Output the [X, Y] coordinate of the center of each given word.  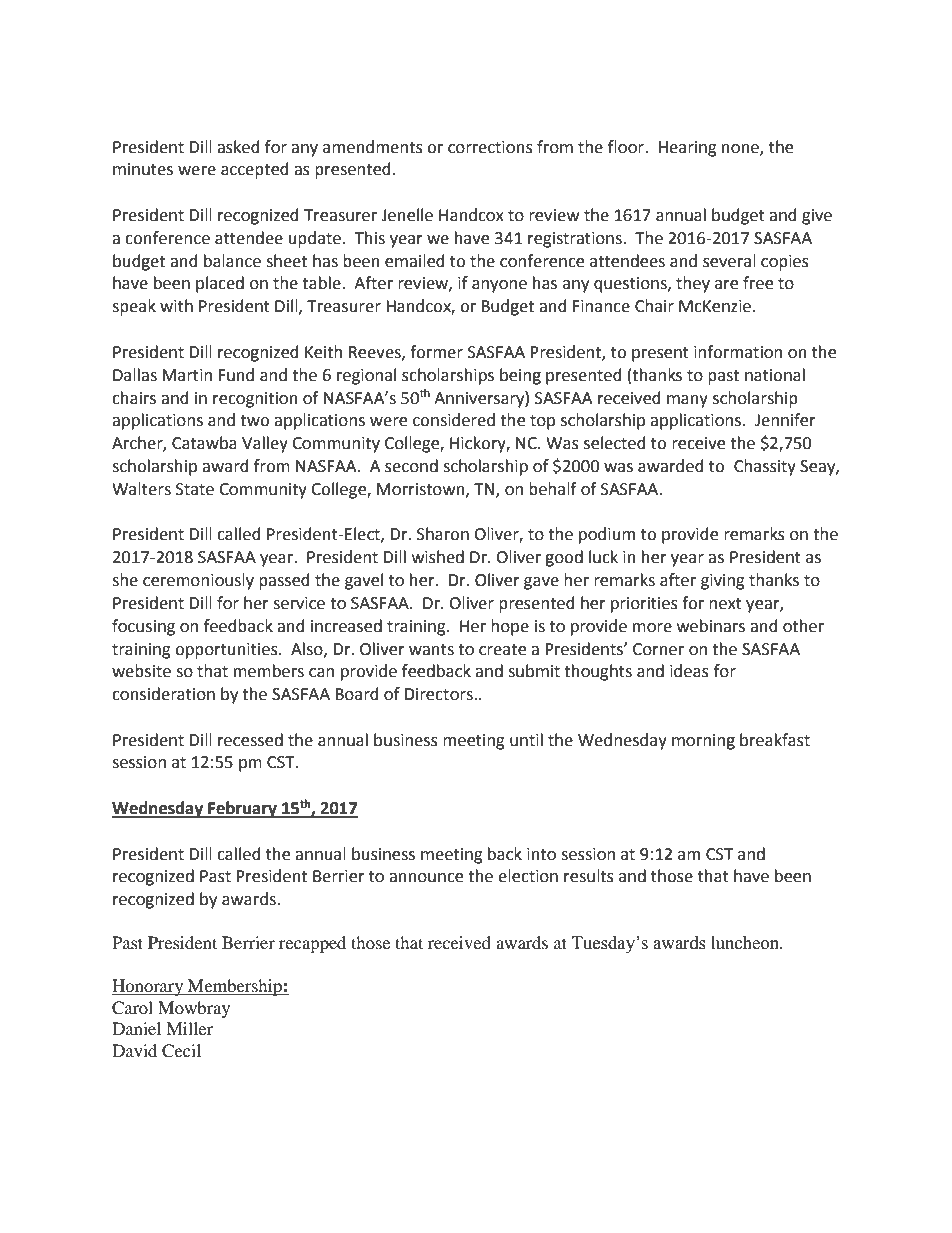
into [541, 854]
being [520, 376]
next [725, 604]
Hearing [688, 149]
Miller [189, 1028]
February [242, 809]
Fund [236, 375]
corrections [490, 147]
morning [703, 742]
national [775, 375]
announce [426, 878]
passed [284, 581]
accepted [255, 170]
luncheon [746, 943]
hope [510, 627]
